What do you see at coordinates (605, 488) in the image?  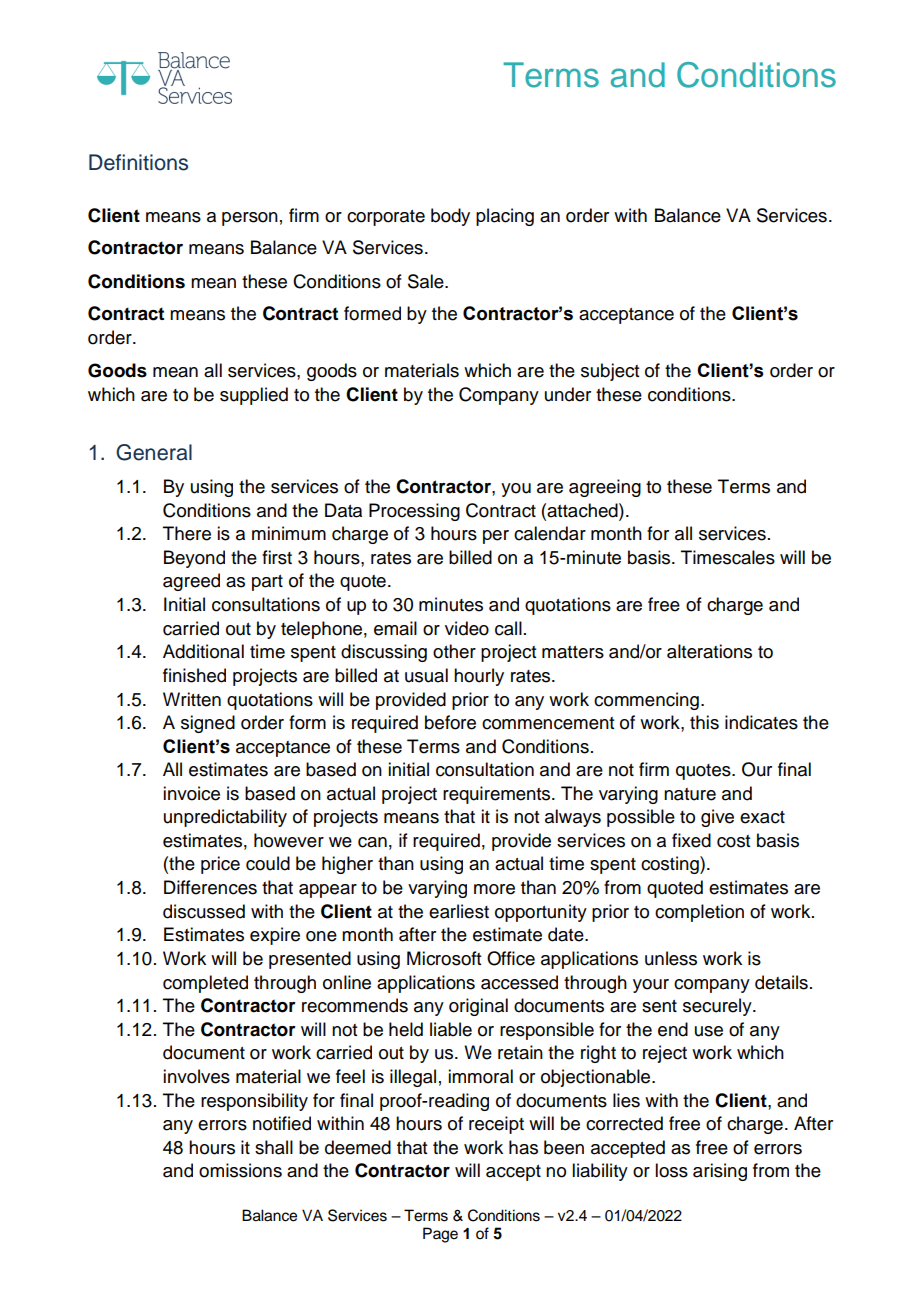 I see `agreeing` at bounding box center [605, 488].
